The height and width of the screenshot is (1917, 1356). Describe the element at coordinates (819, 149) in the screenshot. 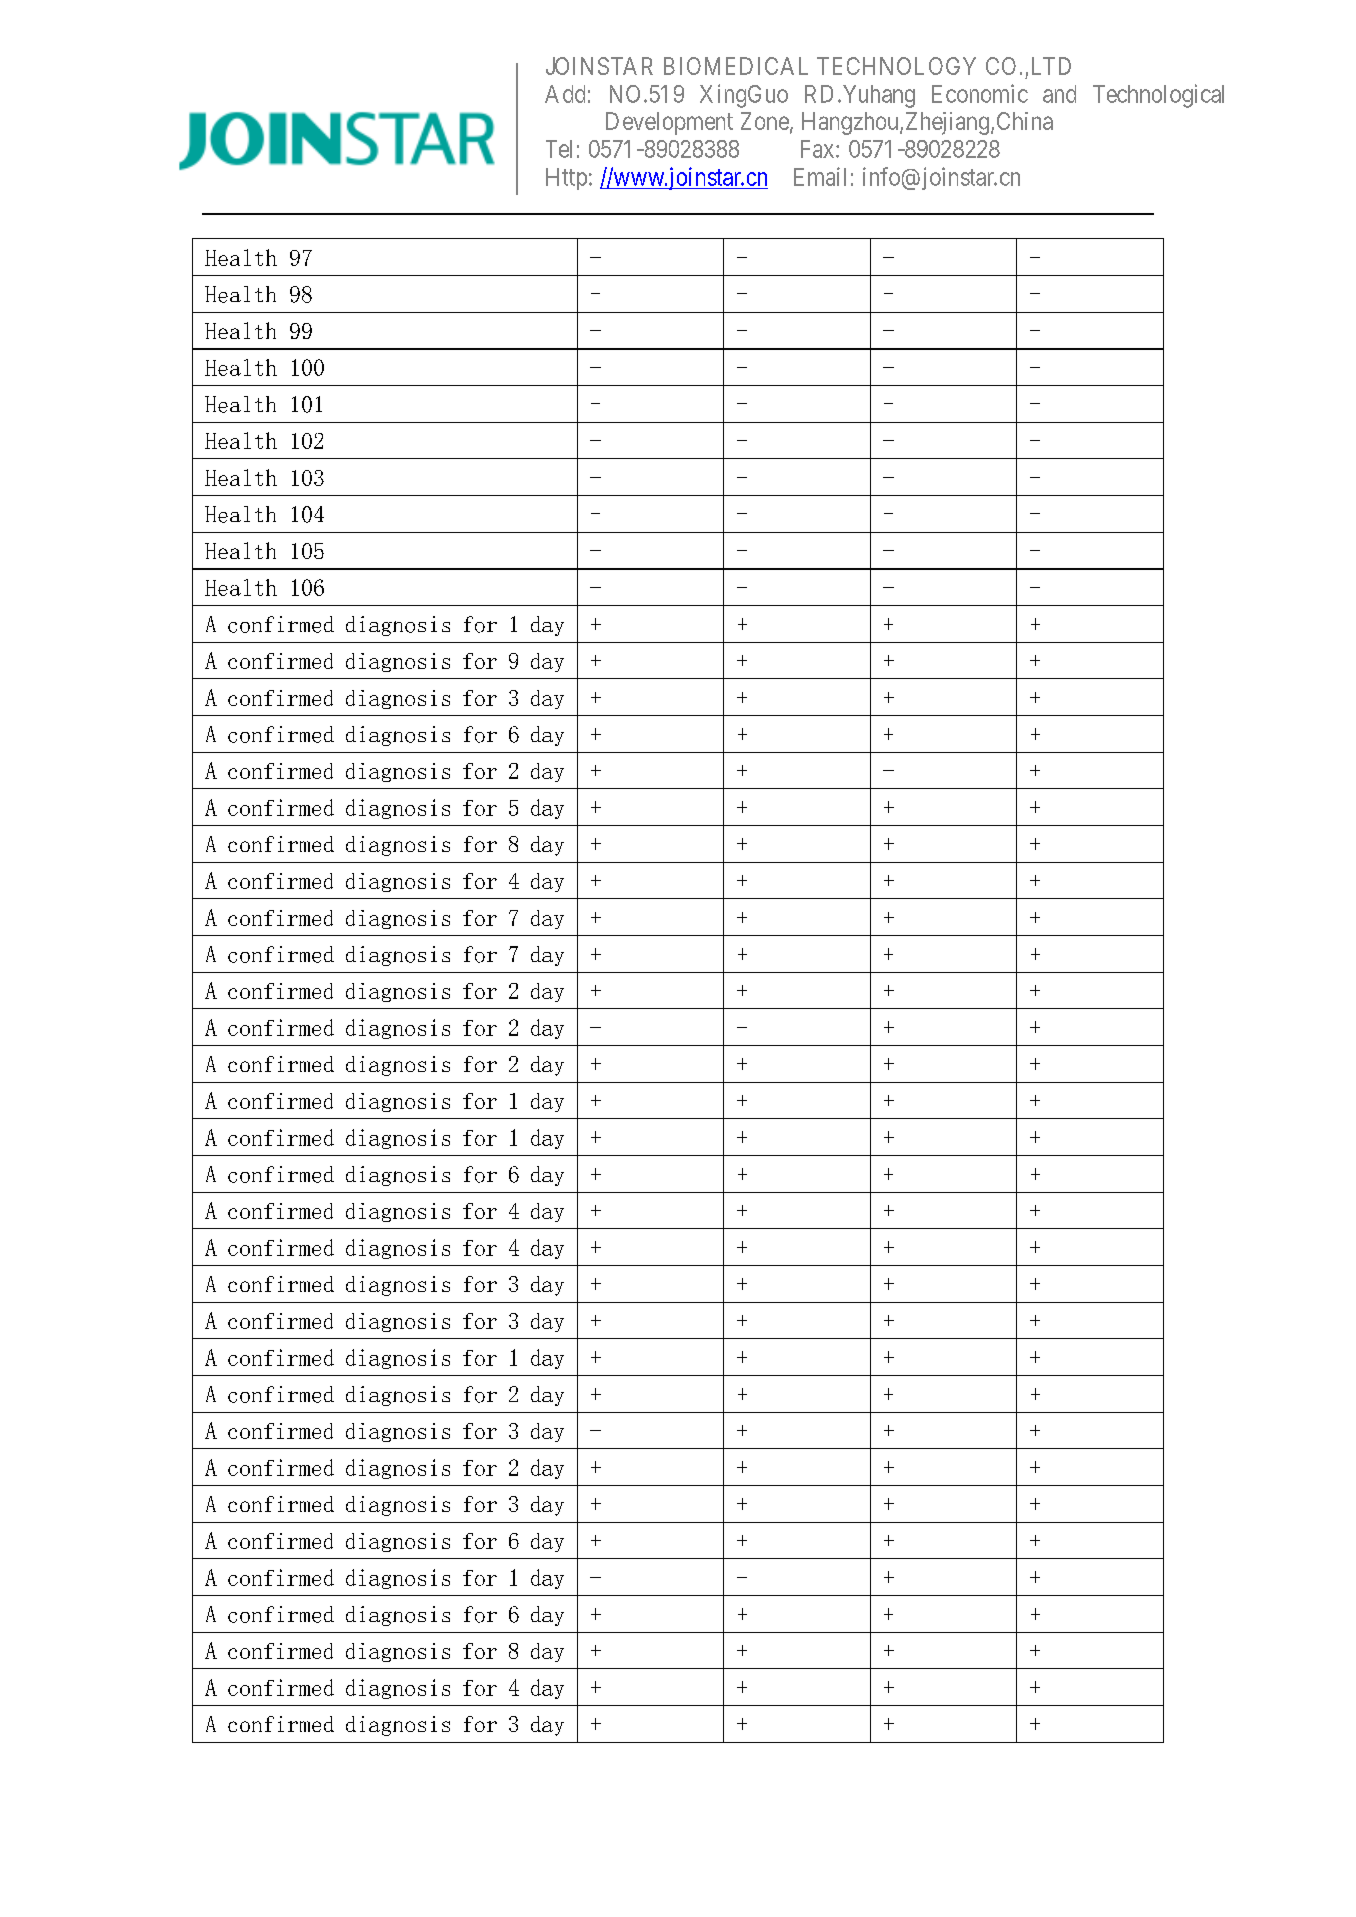

I see `Fax` at that location.
